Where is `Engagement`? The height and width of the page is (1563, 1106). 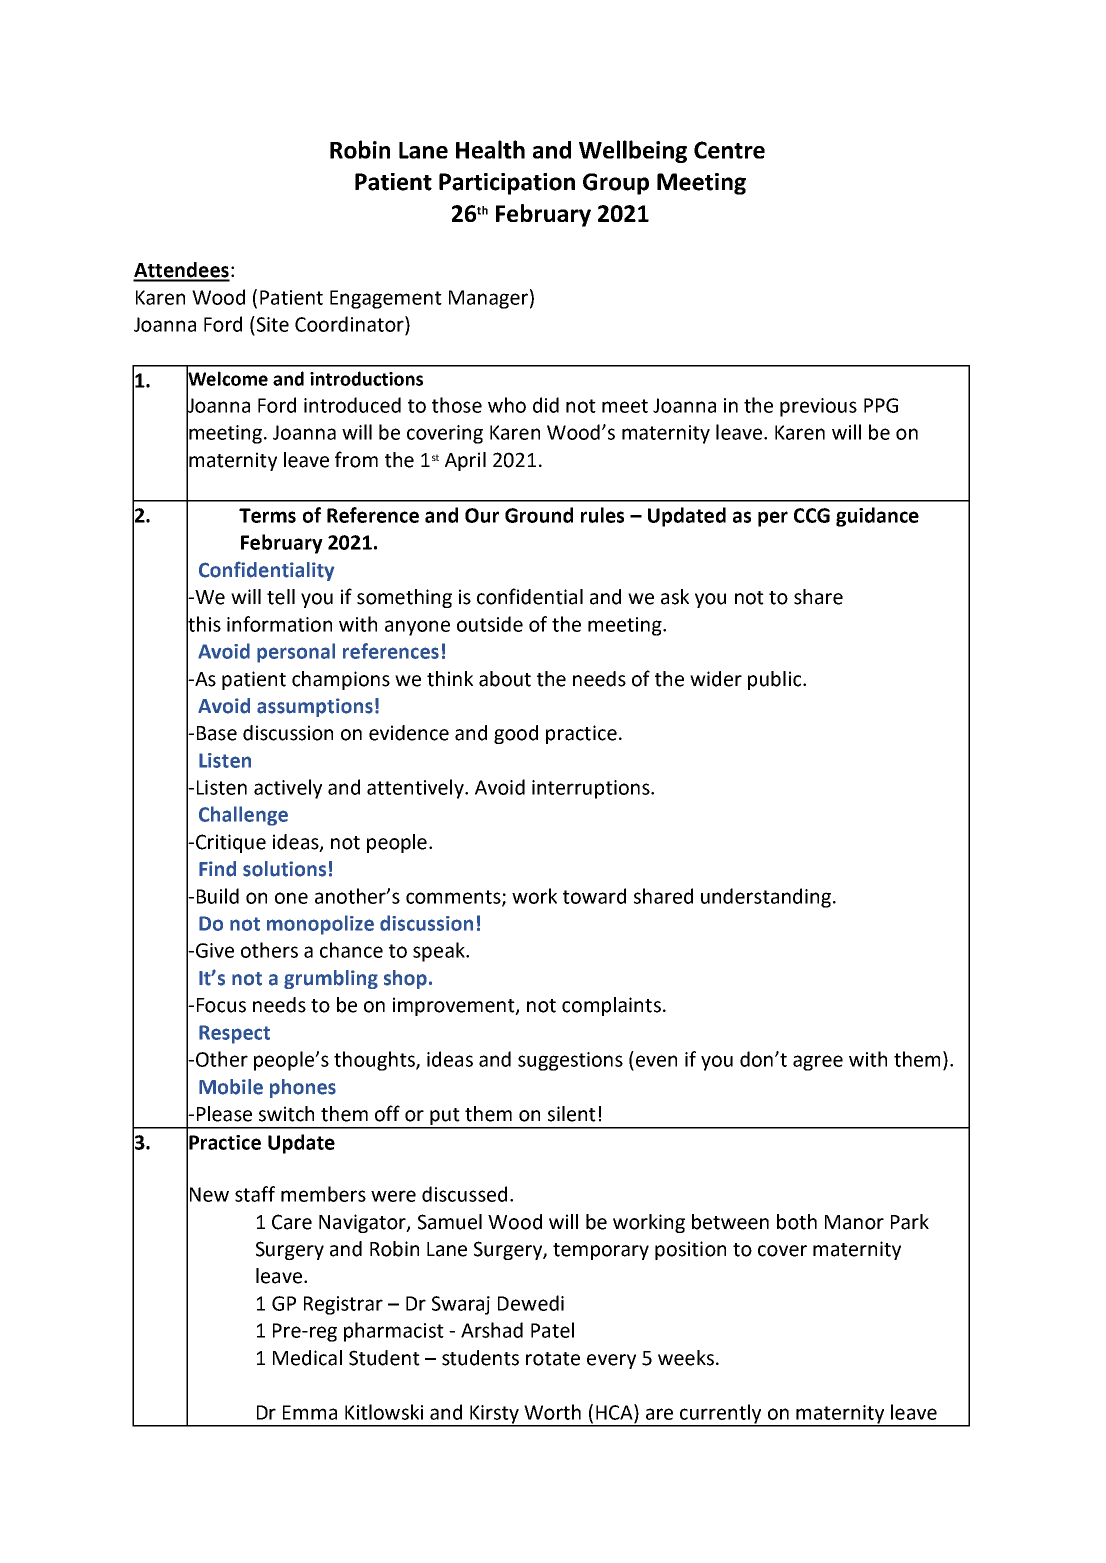 Engagement is located at coordinates (386, 299).
